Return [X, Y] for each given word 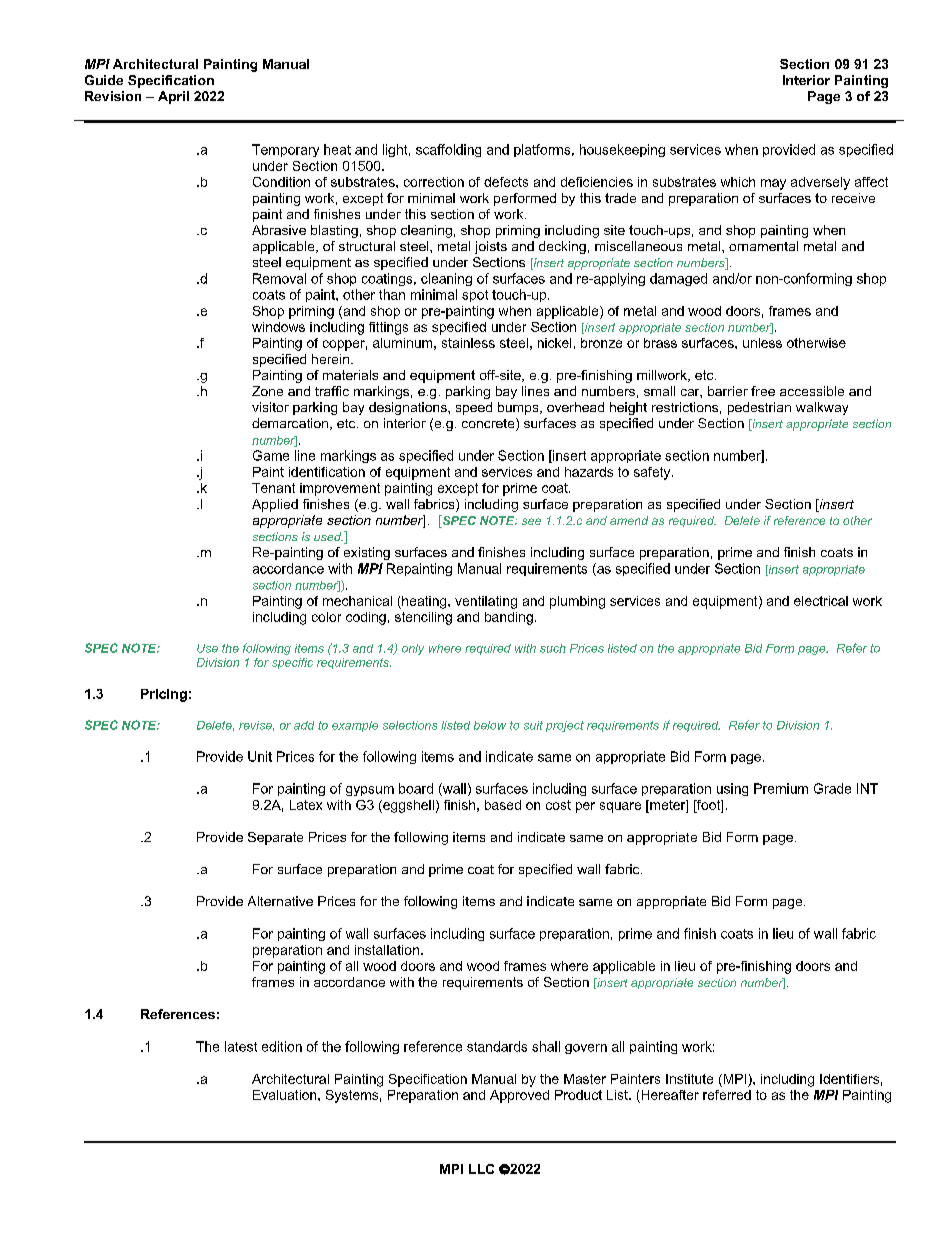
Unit [260, 756]
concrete [489, 424]
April [173, 97]
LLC [481, 1169]
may [773, 184]
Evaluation [286, 1095]
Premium [781, 788]
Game [271, 455]
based [503, 805]
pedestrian [759, 408]
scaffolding [448, 150]
